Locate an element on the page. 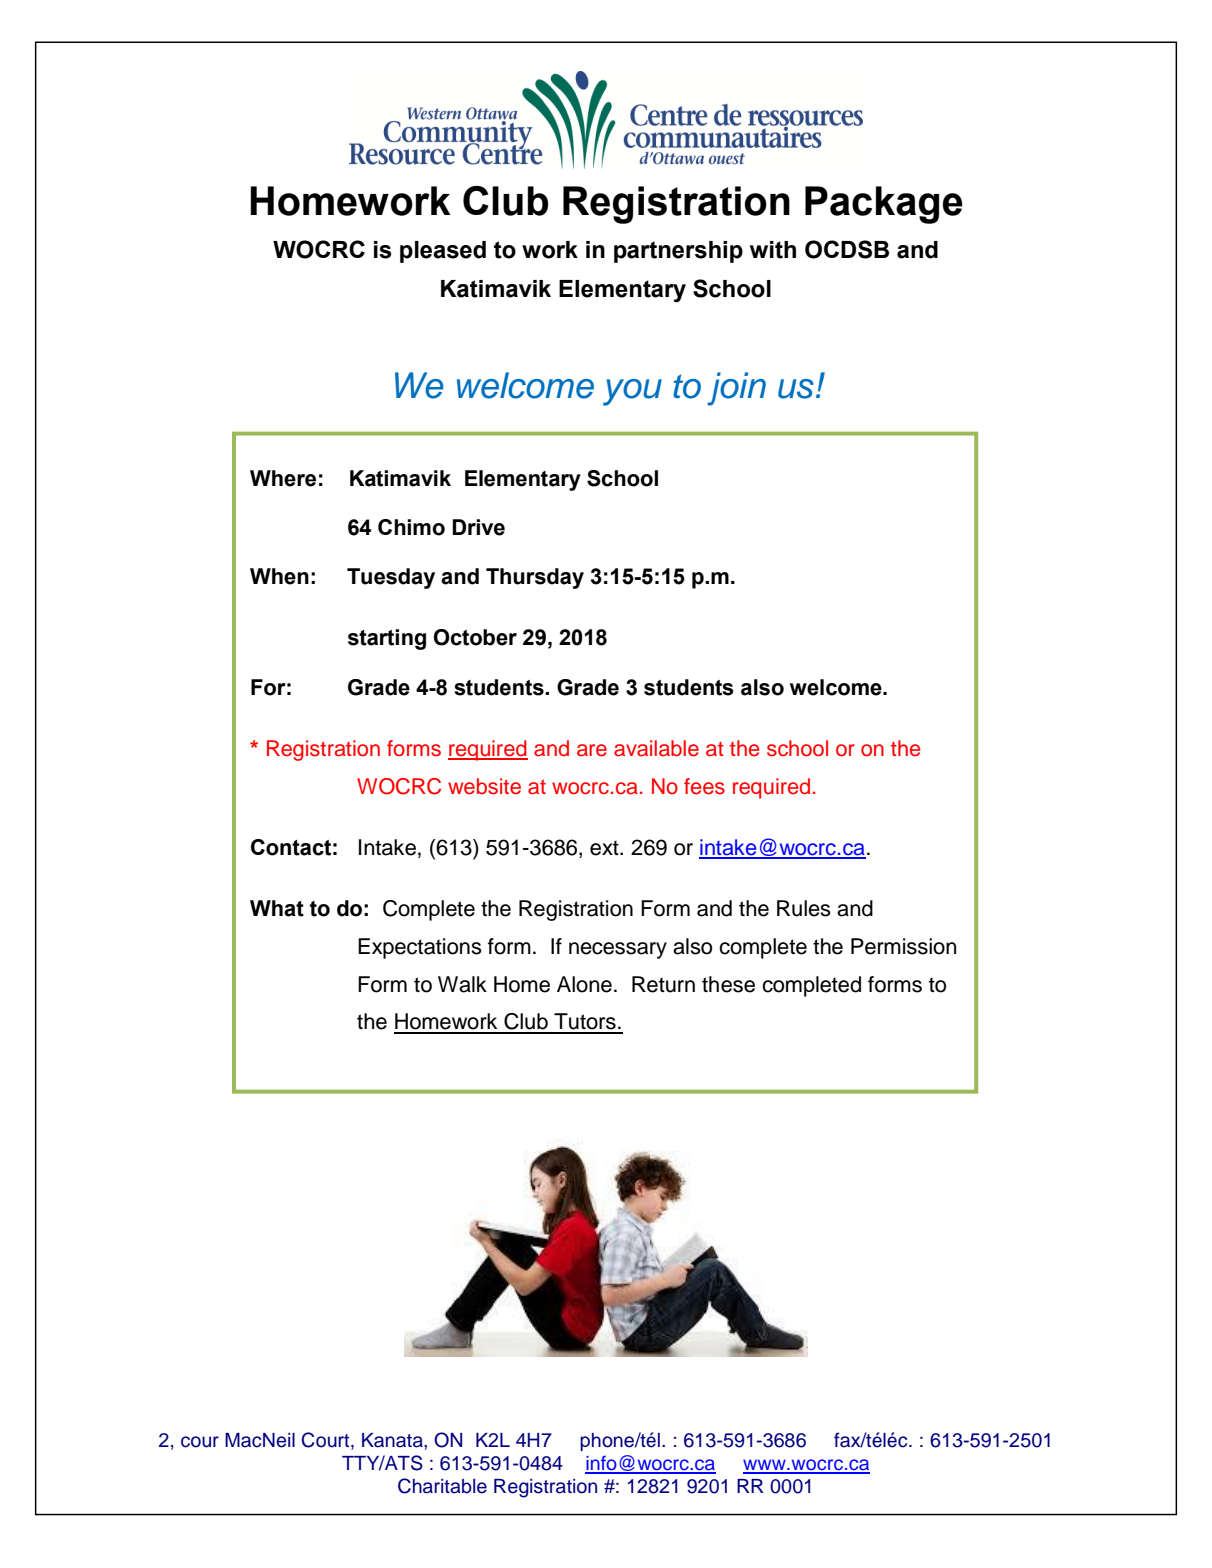 The image size is (1212, 1568). partnership is located at coordinates (678, 252).
